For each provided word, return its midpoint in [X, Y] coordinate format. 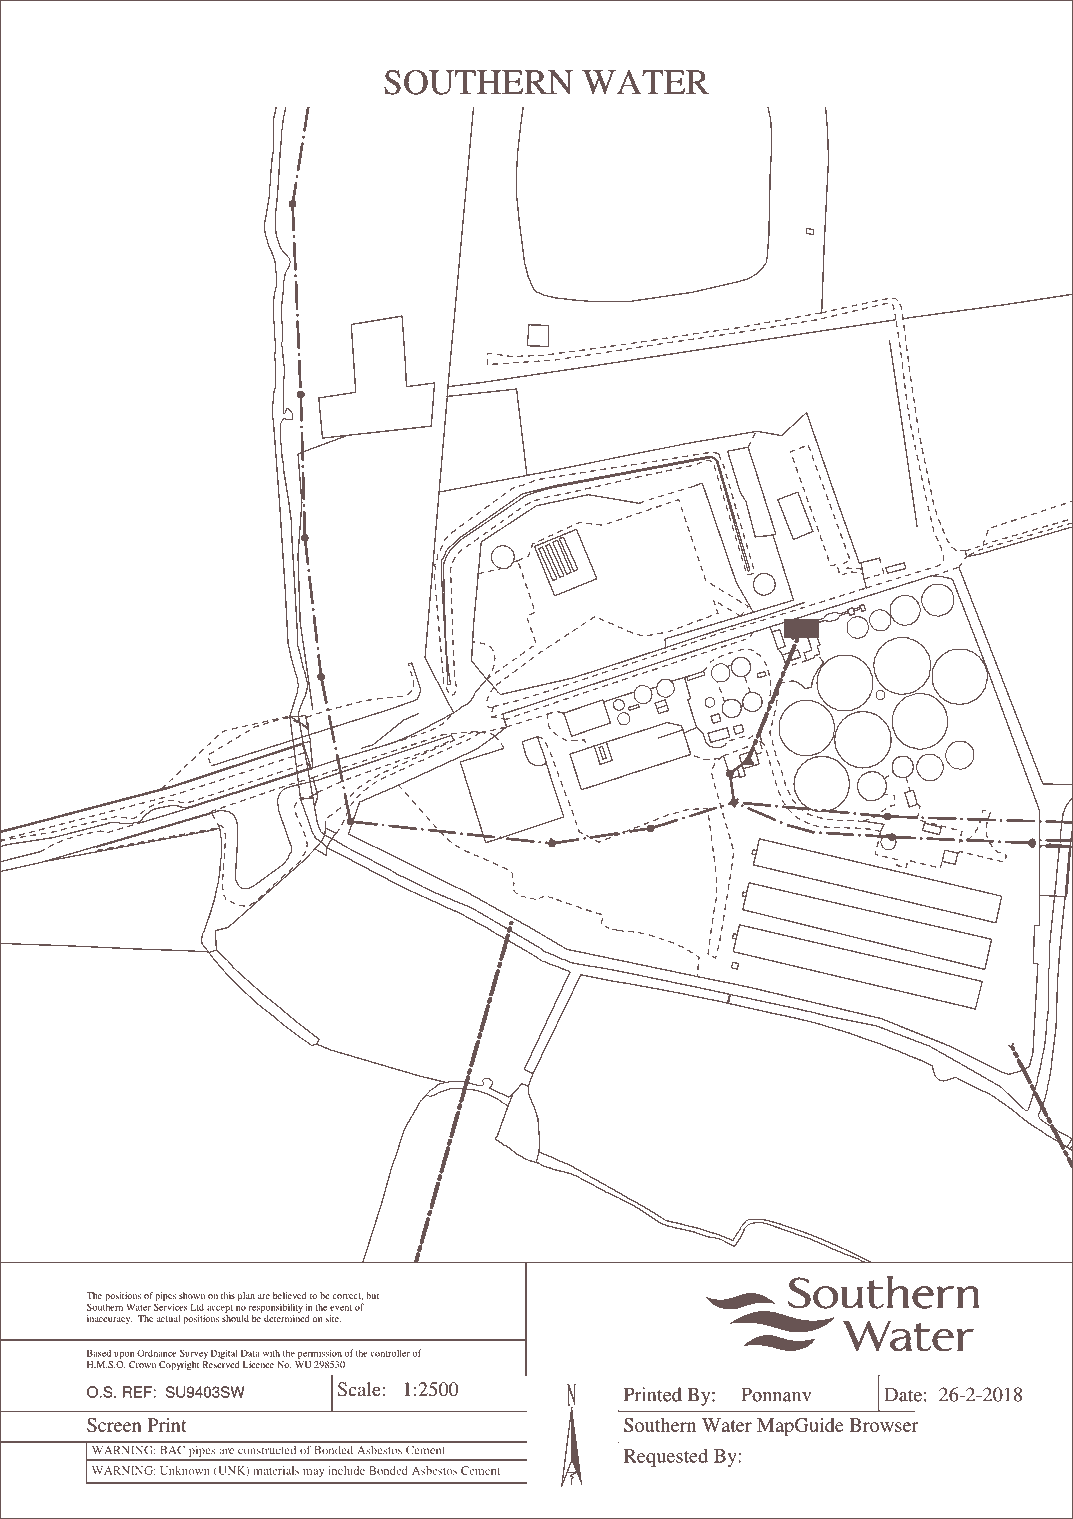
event [341, 1308]
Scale [360, 1389]
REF [137, 1392]
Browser [884, 1425]
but [372, 1295]
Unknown [185, 1470]
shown [192, 1295]
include [346, 1470]
